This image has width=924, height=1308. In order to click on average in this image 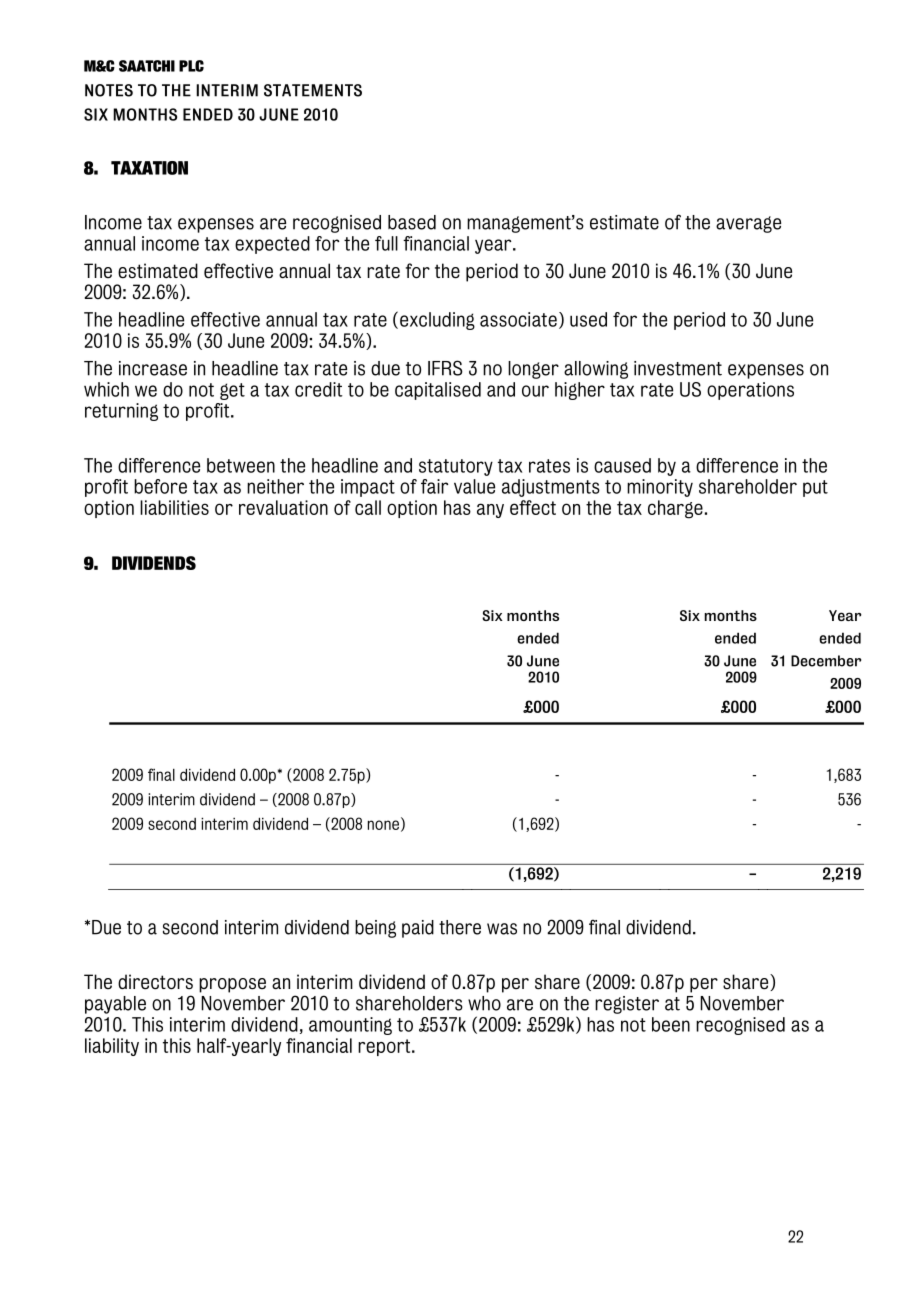, I will do `click(748, 224)`.
